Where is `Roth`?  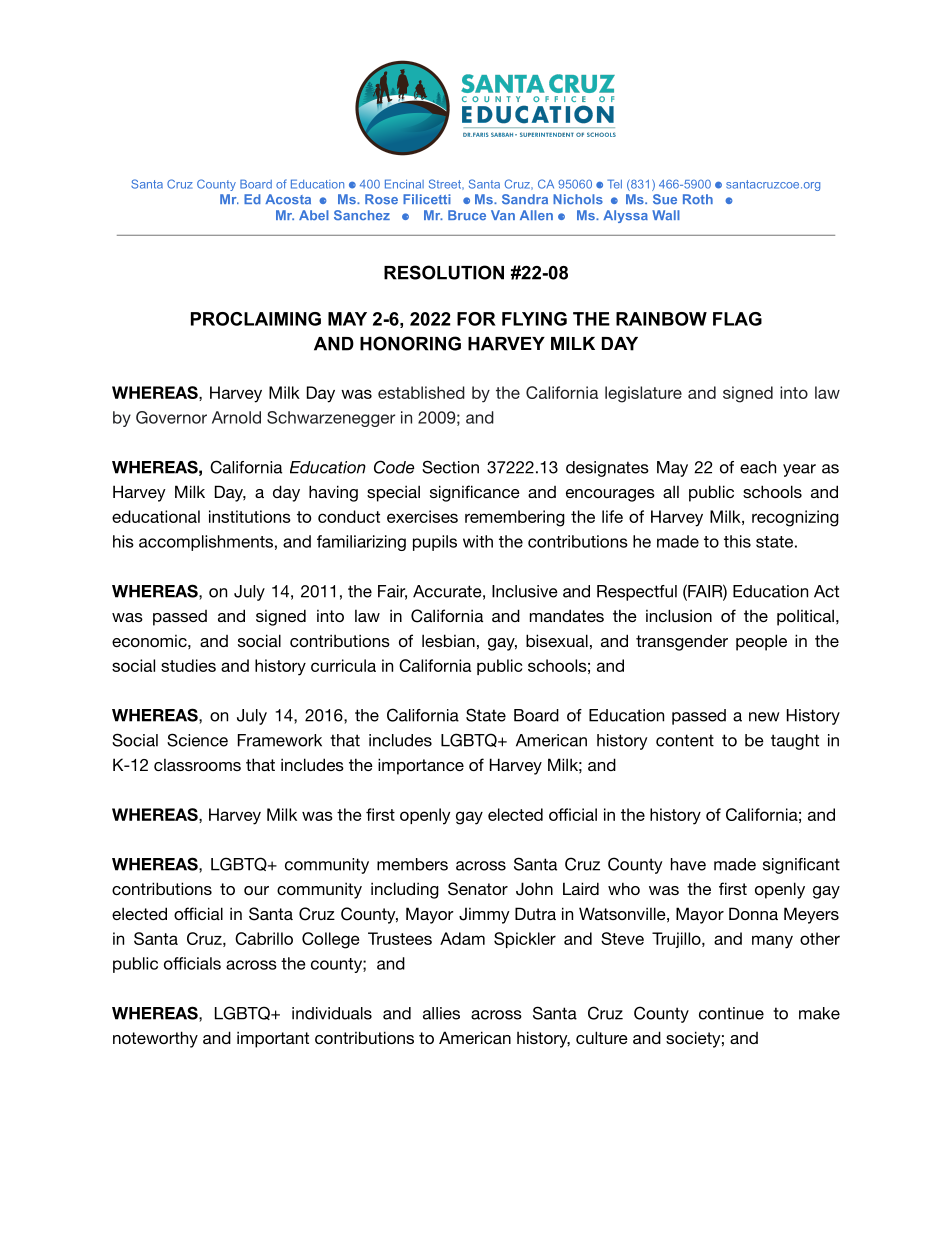
Roth is located at coordinates (698, 199).
